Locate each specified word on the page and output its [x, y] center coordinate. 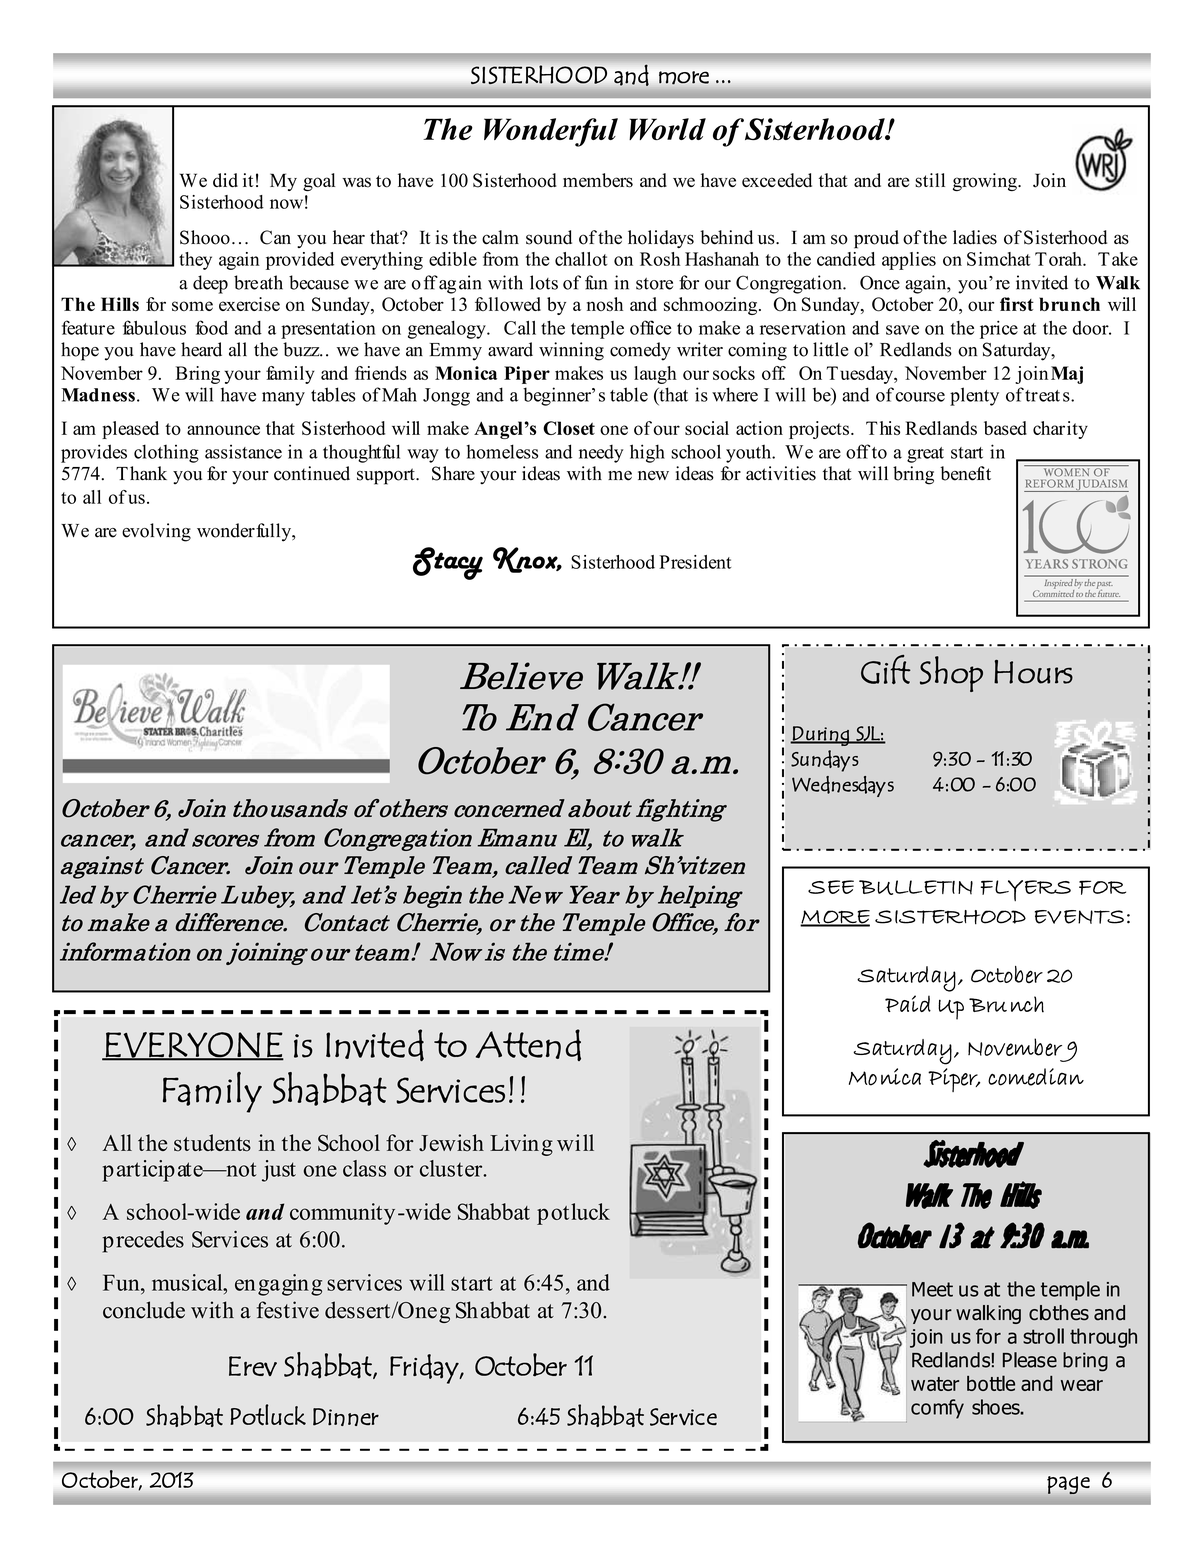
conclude [144, 1310]
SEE [831, 887]
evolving [156, 532]
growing [986, 182]
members [598, 180]
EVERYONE [194, 1046]
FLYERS [1026, 890]
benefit [965, 473]
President [695, 562]
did [225, 180]
